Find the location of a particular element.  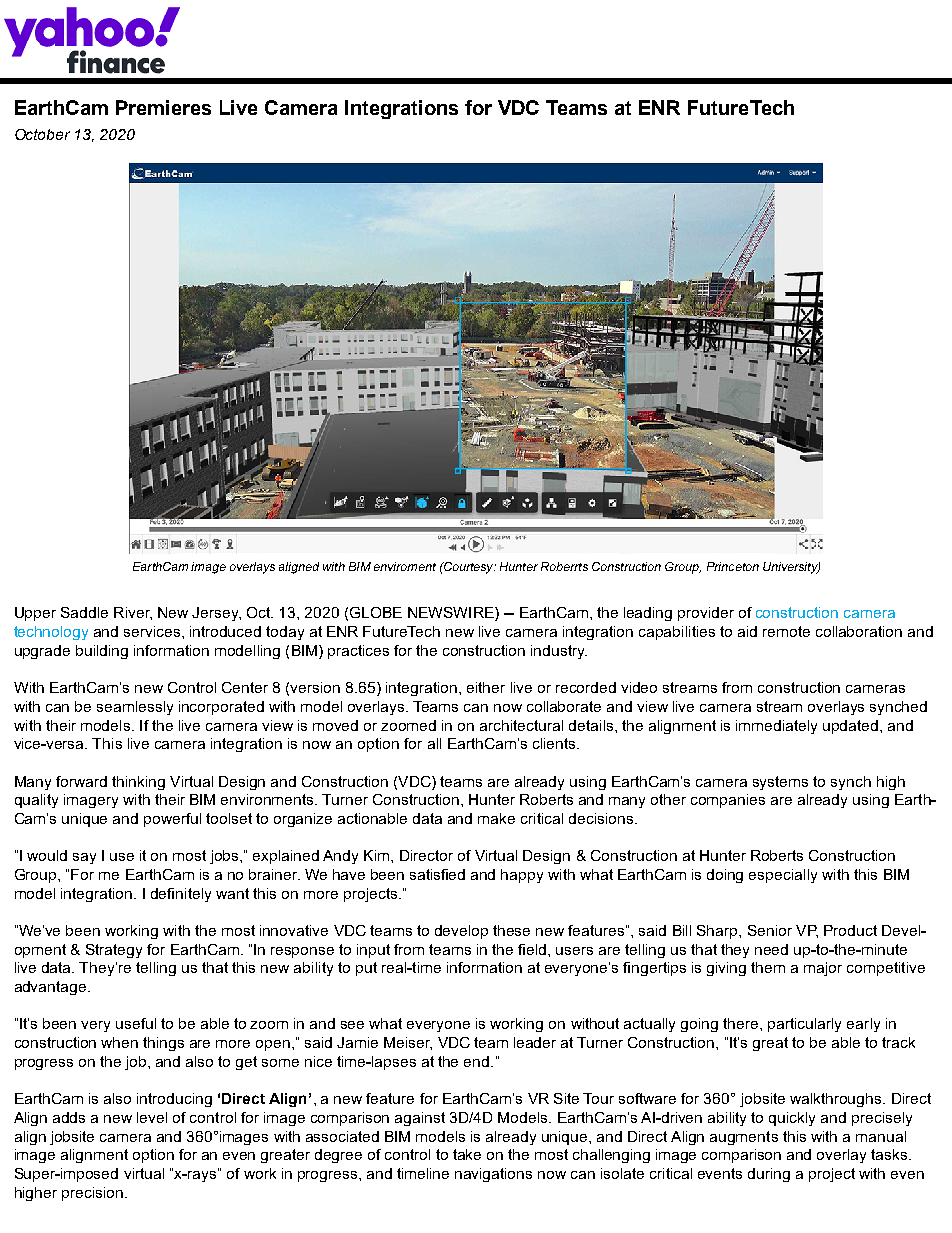

NEWSWIRE is located at coordinates (452, 614).
